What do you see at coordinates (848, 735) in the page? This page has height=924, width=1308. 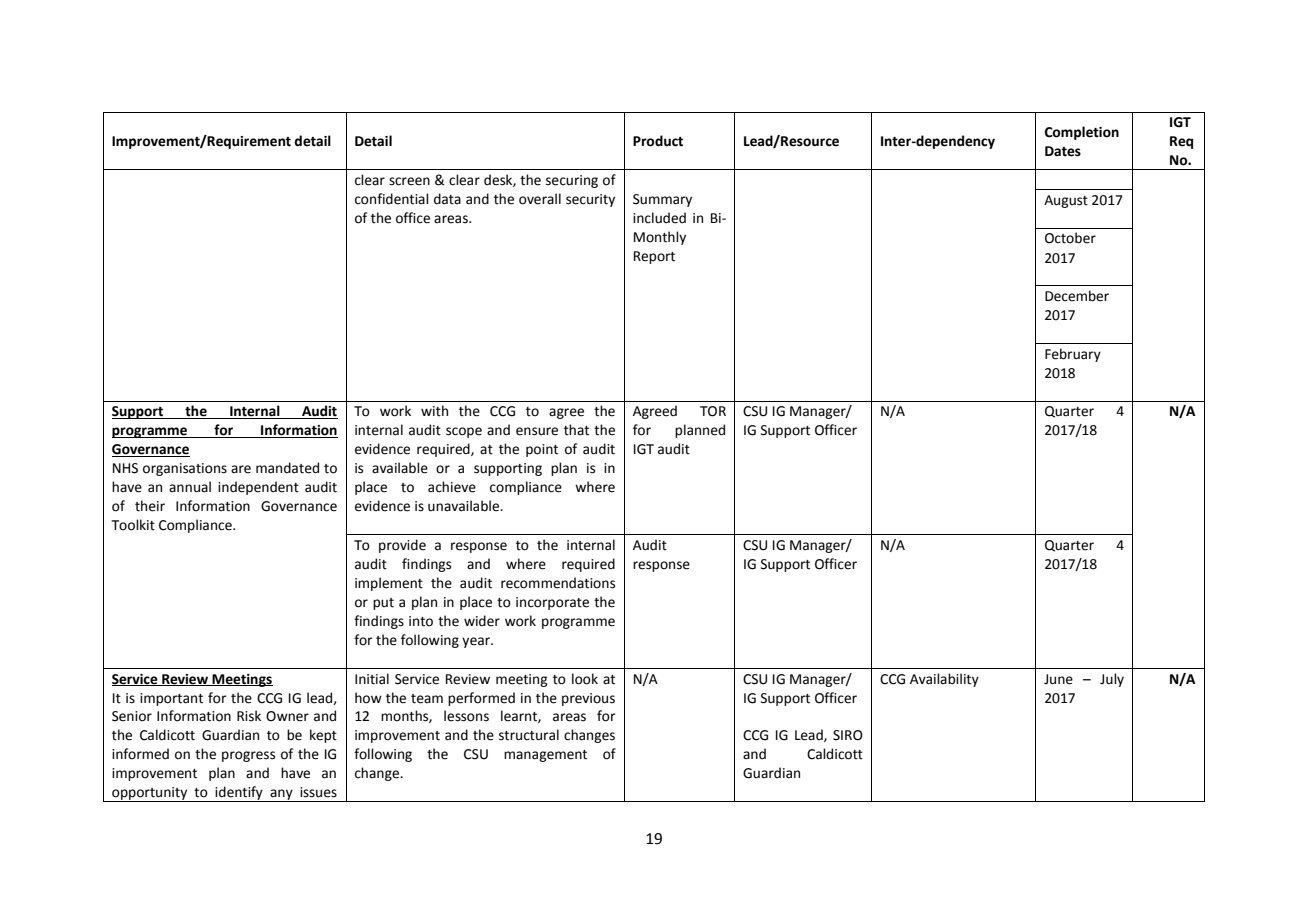 I see `SIRO` at bounding box center [848, 735].
